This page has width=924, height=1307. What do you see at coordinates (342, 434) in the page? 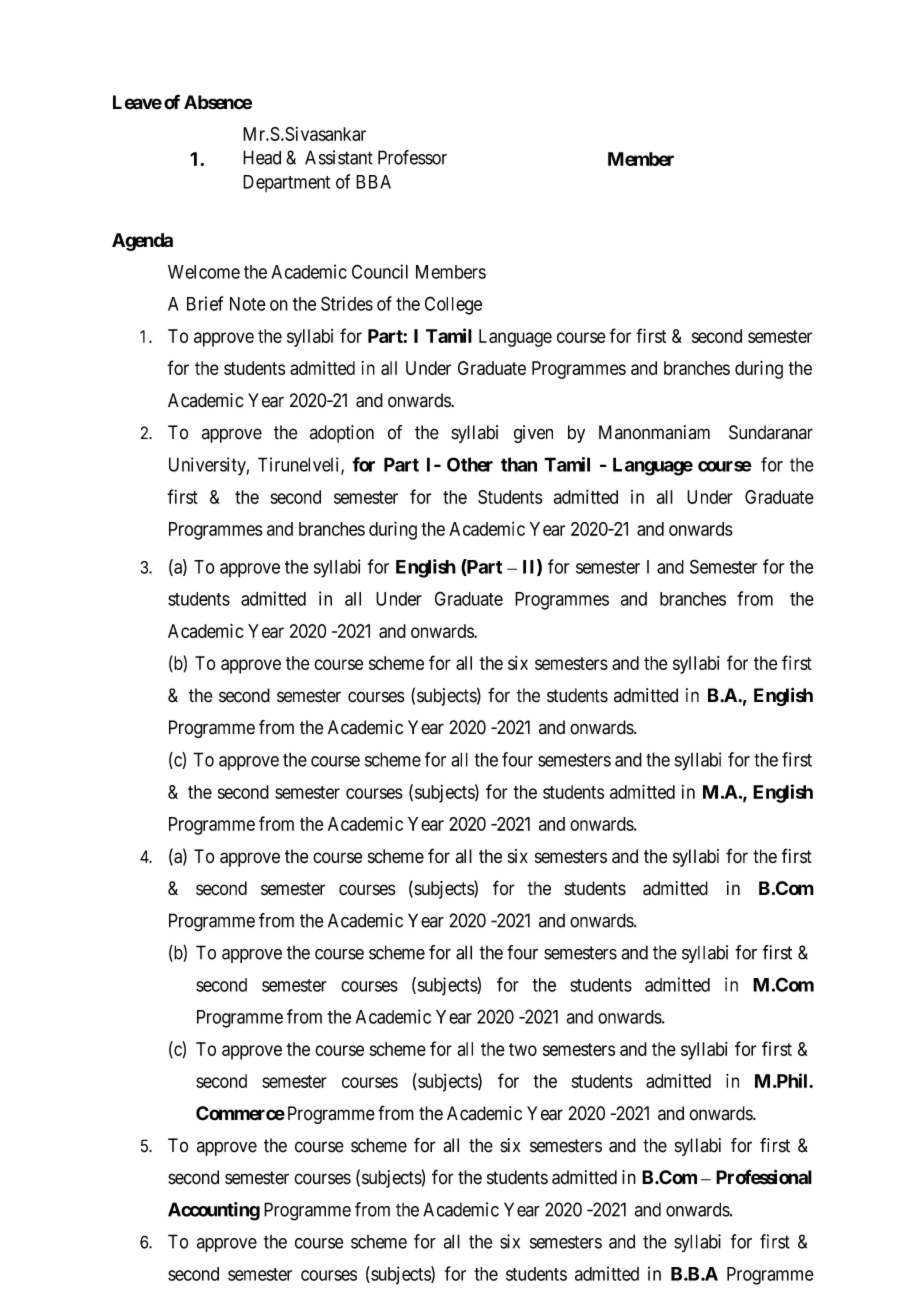
I see `adoption` at bounding box center [342, 434].
